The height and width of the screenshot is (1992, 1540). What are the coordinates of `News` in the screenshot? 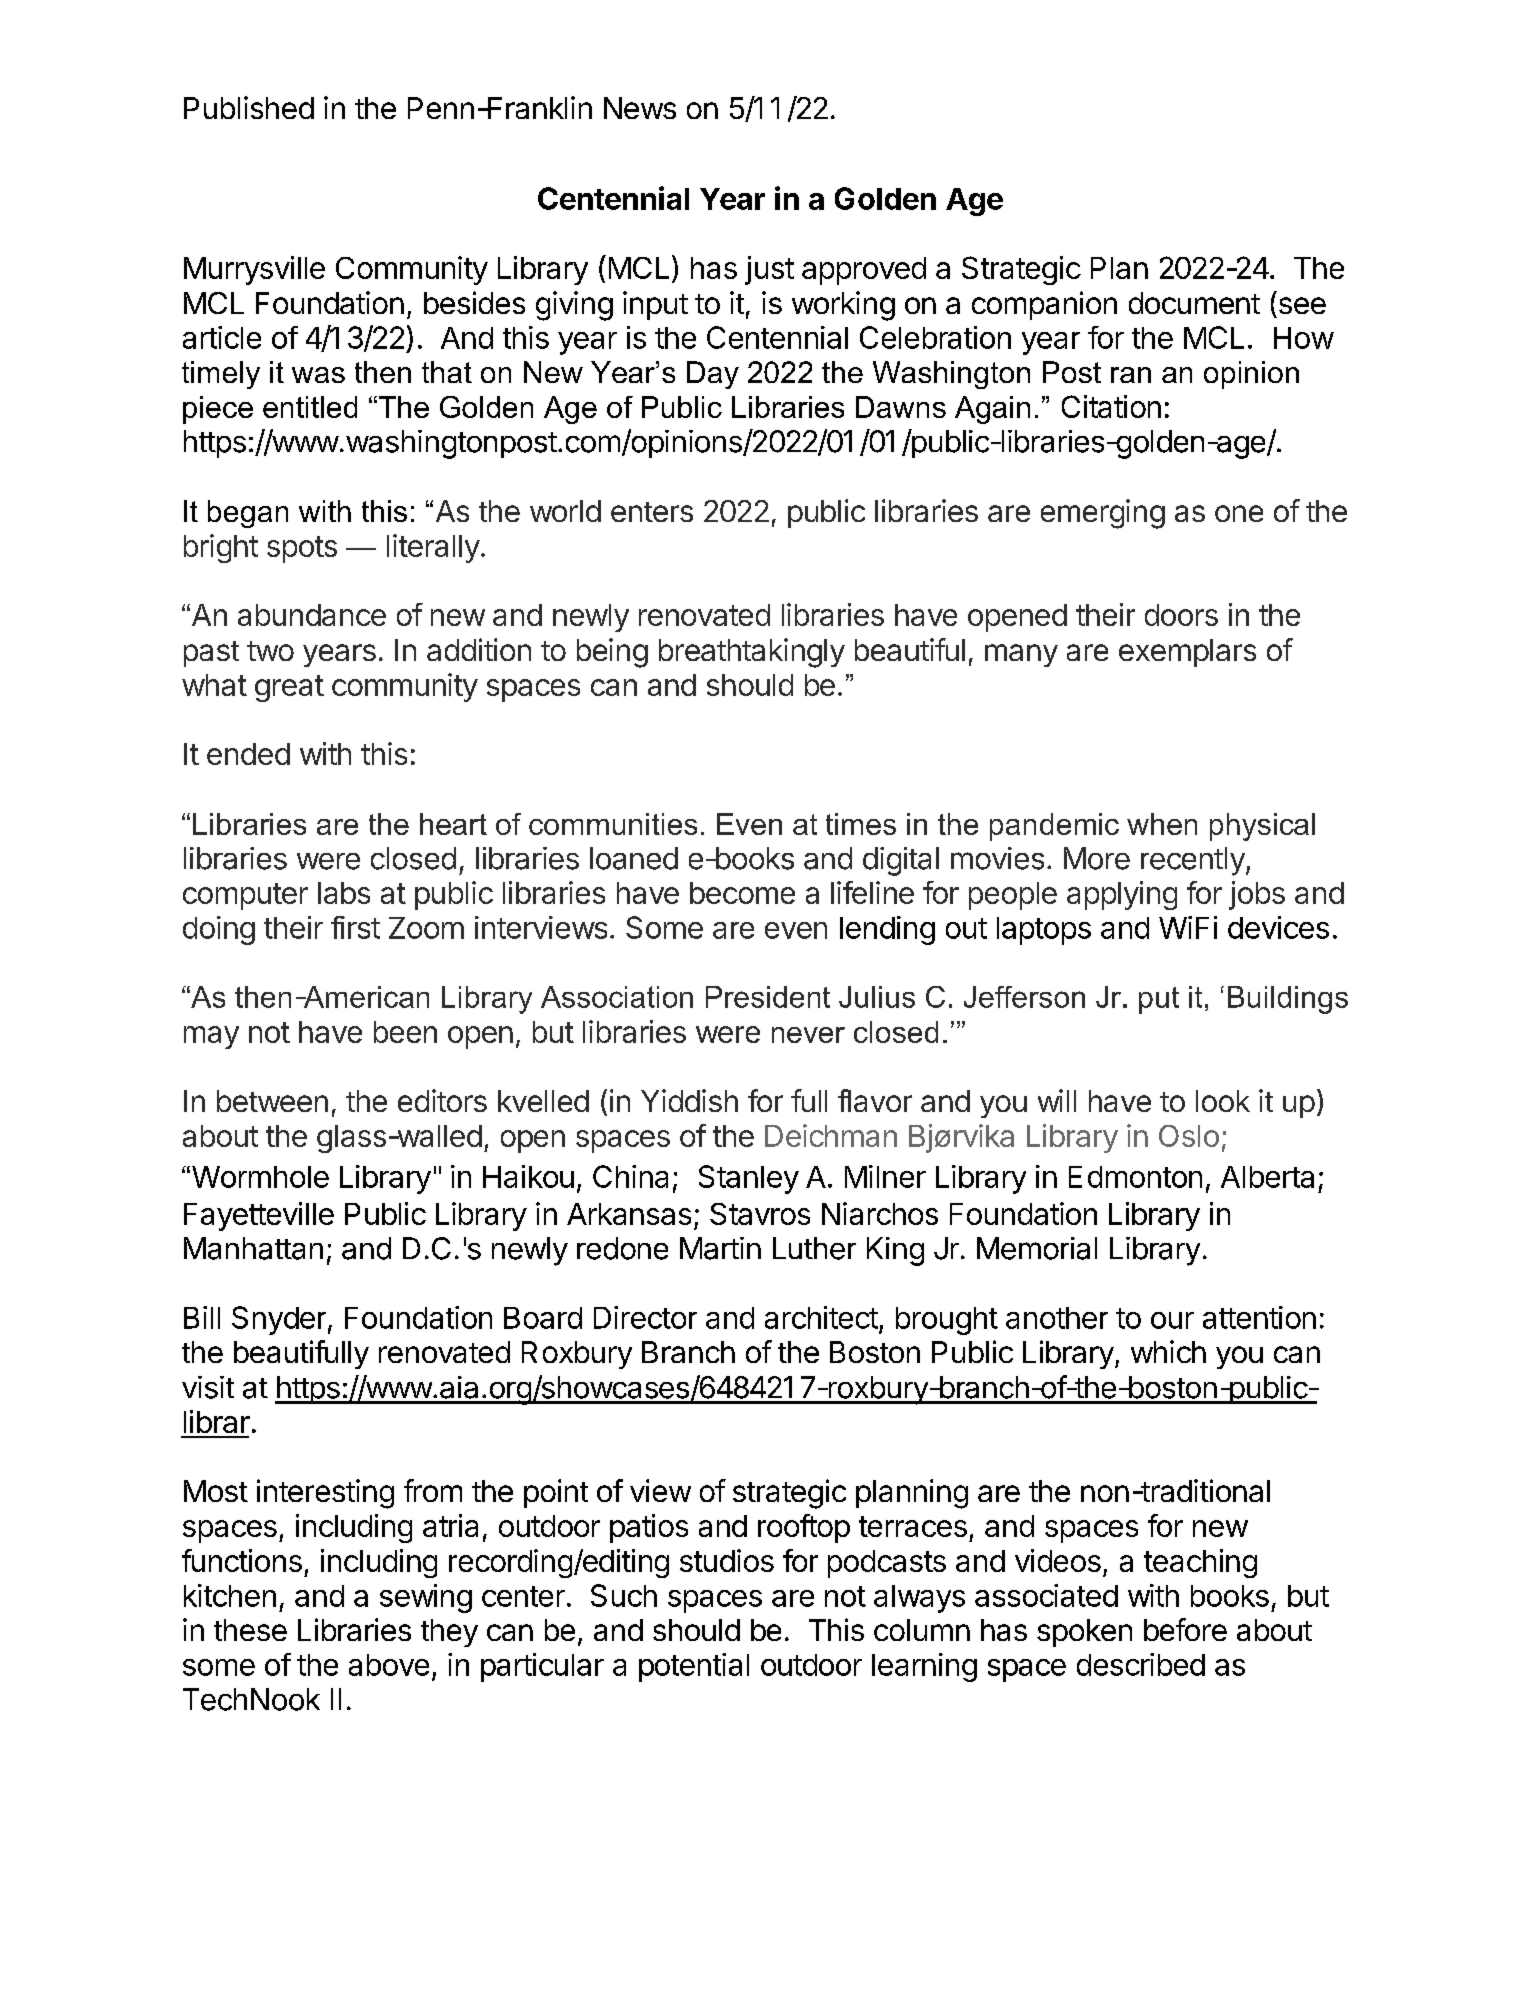 It's located at (640, 108).
